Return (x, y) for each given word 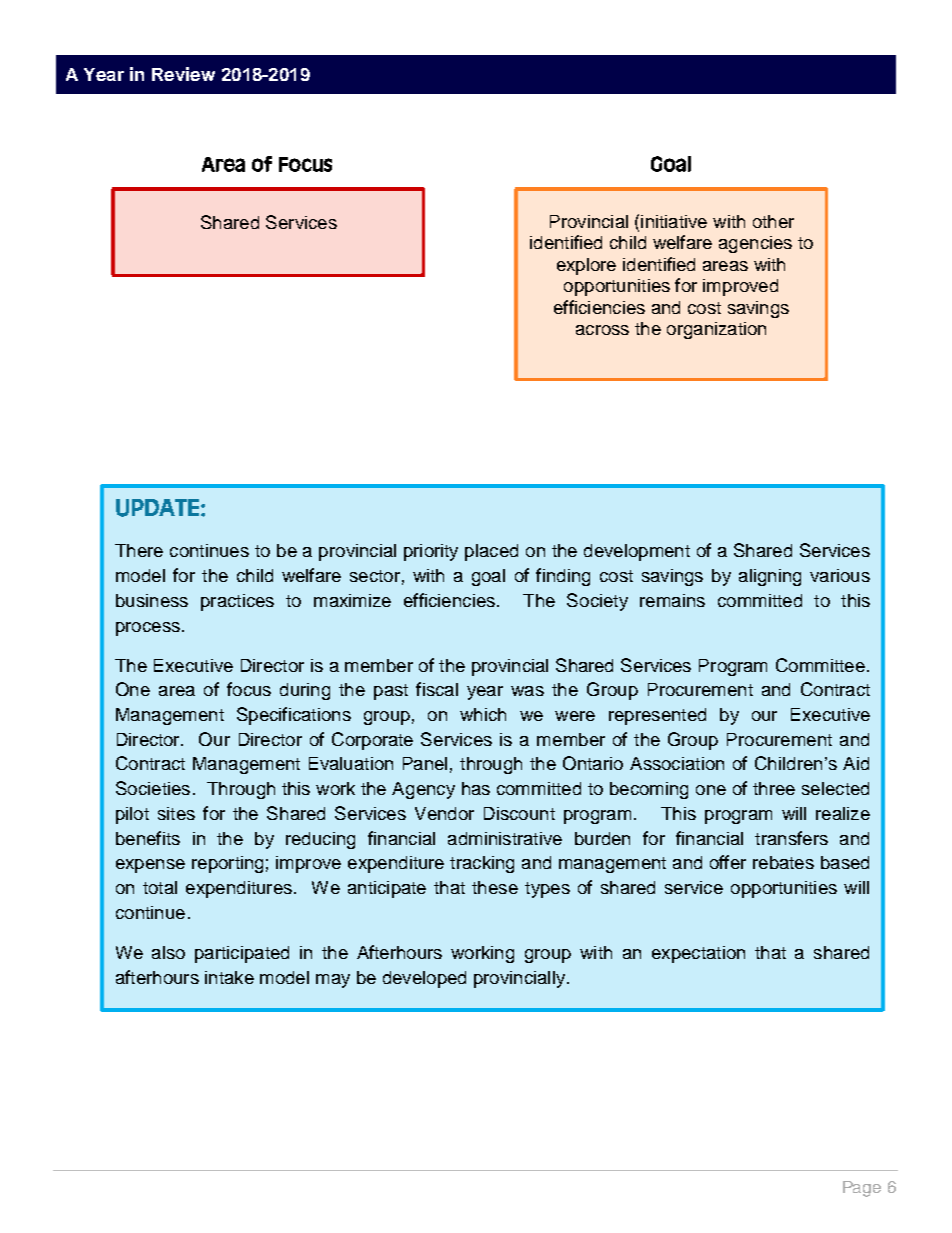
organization (716, 330)
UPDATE (157, 508)
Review (183, 74)
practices (237, 602)
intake (229, 977)
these (495, 887)
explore (586, 266)
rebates (783, 862)
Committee (820, 665)
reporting (227, 864)
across (602, 330)
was (527, 691)
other (773, 221)
